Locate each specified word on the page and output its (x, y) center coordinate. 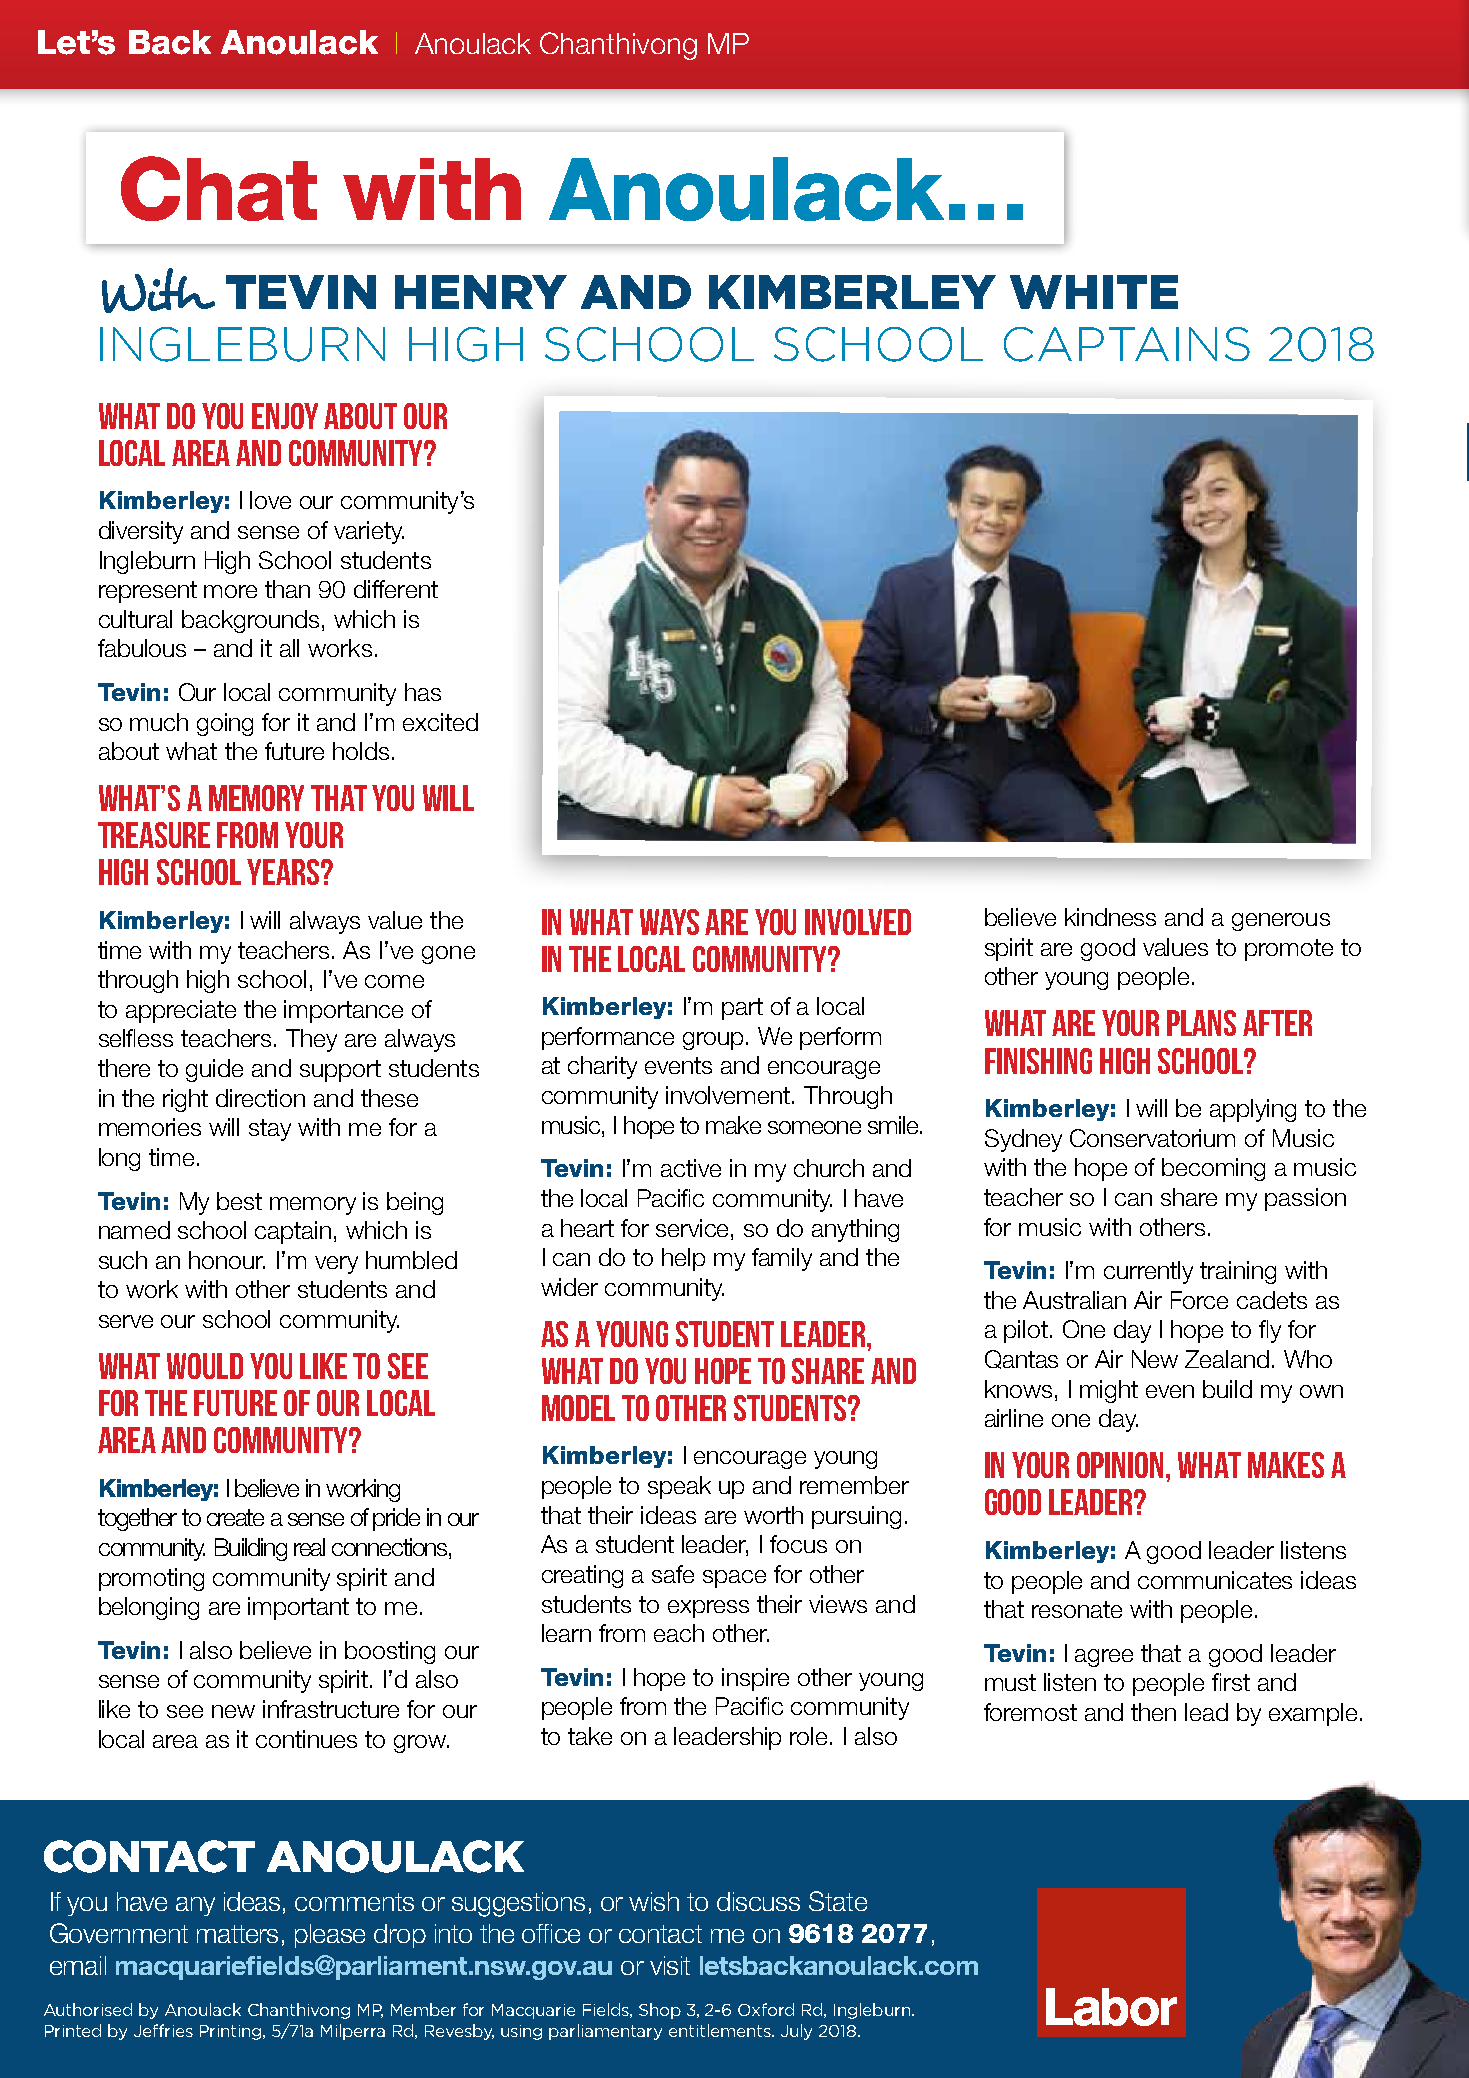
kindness (1110, 917)
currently (1148, 1272)
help (683, 1259)
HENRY (481, 292)
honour (227, 1260)
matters (237, 1934)
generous (1281, 922)
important (298, 1608)
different (396, 589)
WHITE (1094, 292)
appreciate (181, 1011)
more (230, 591)
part (742, 1009)
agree (1104, 1658)
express (708, 1609)
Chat (219, 188)
